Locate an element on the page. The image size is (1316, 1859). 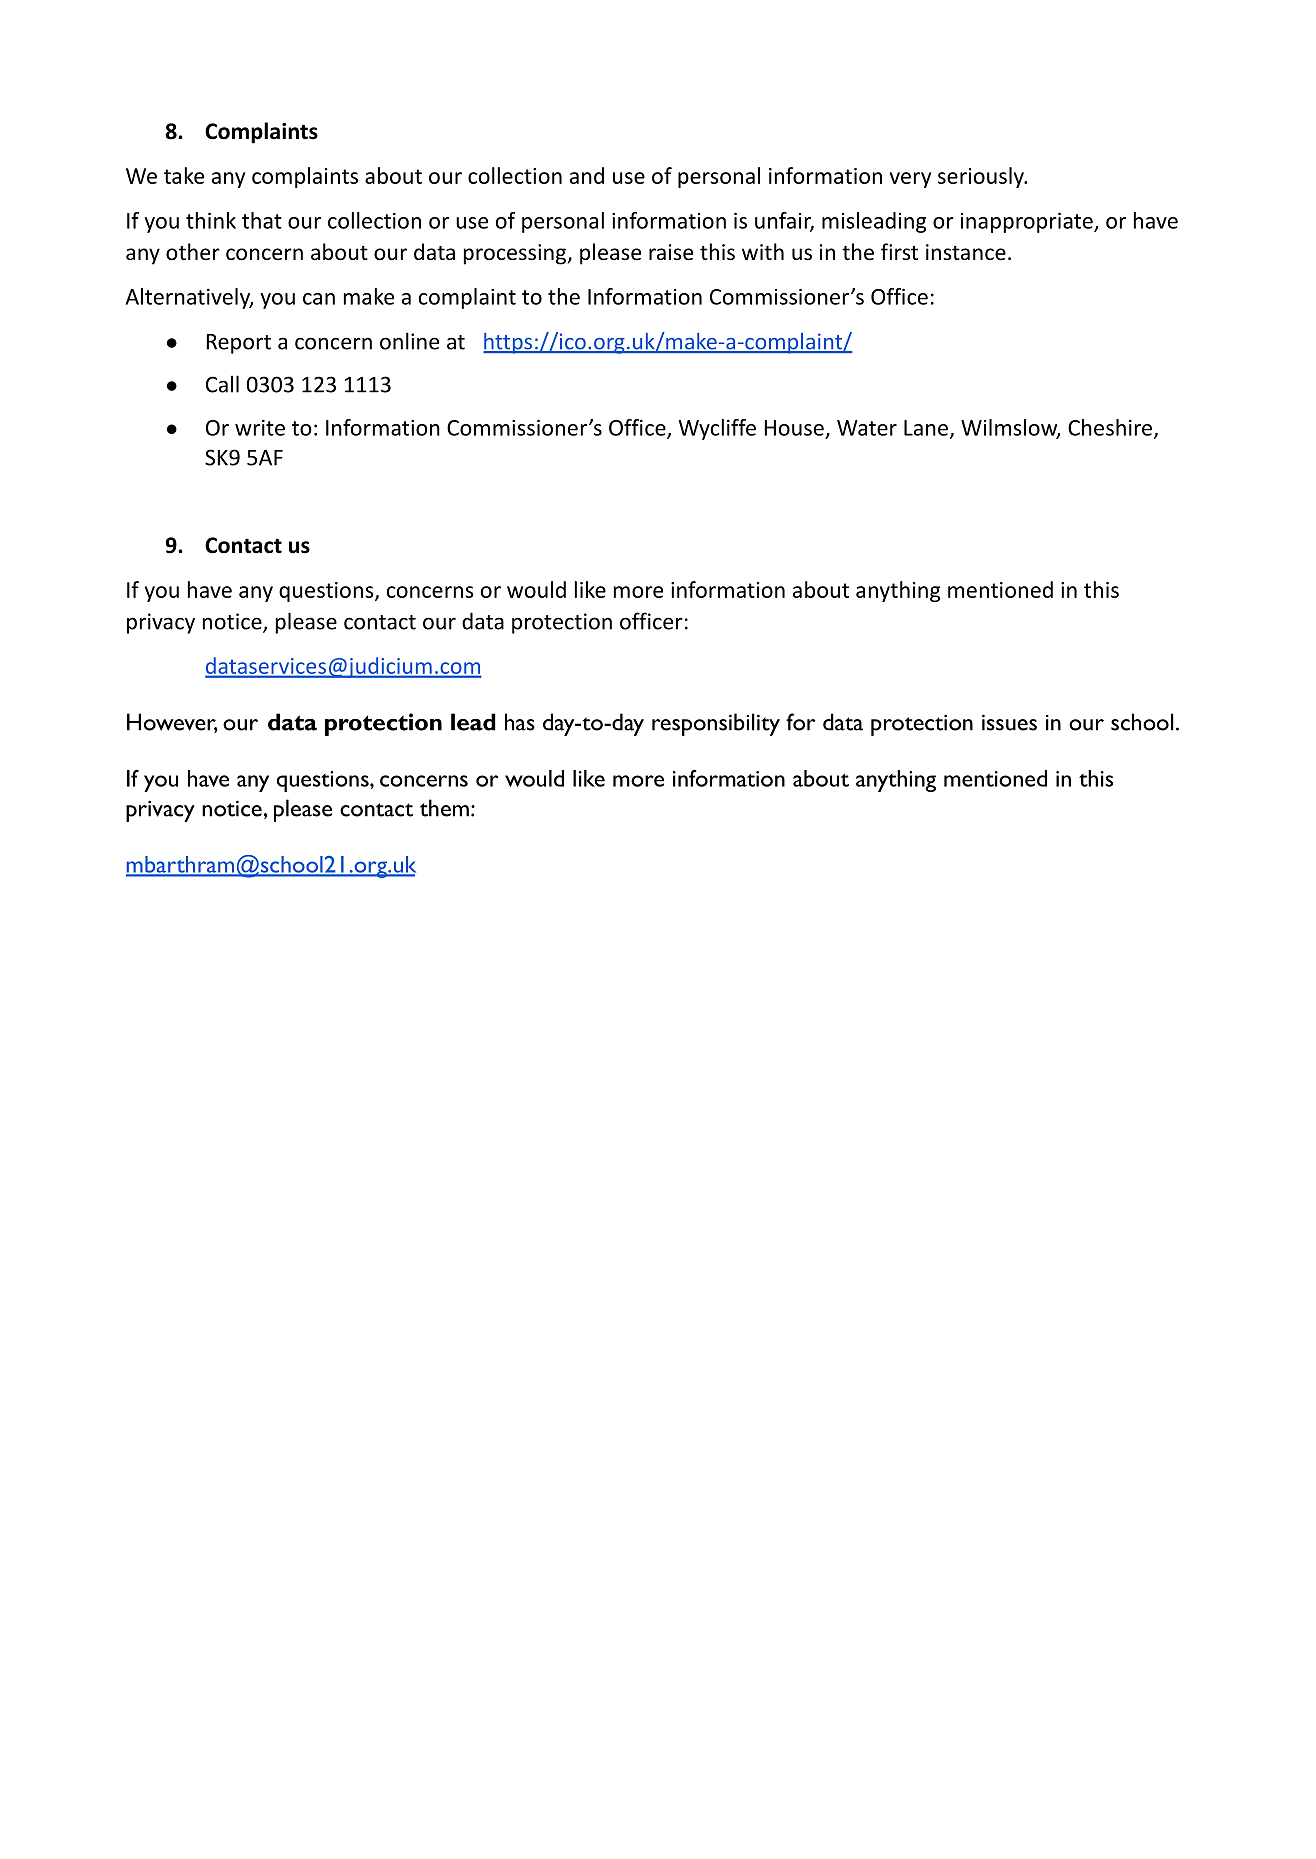
them is located at coordinates (444, 808).
